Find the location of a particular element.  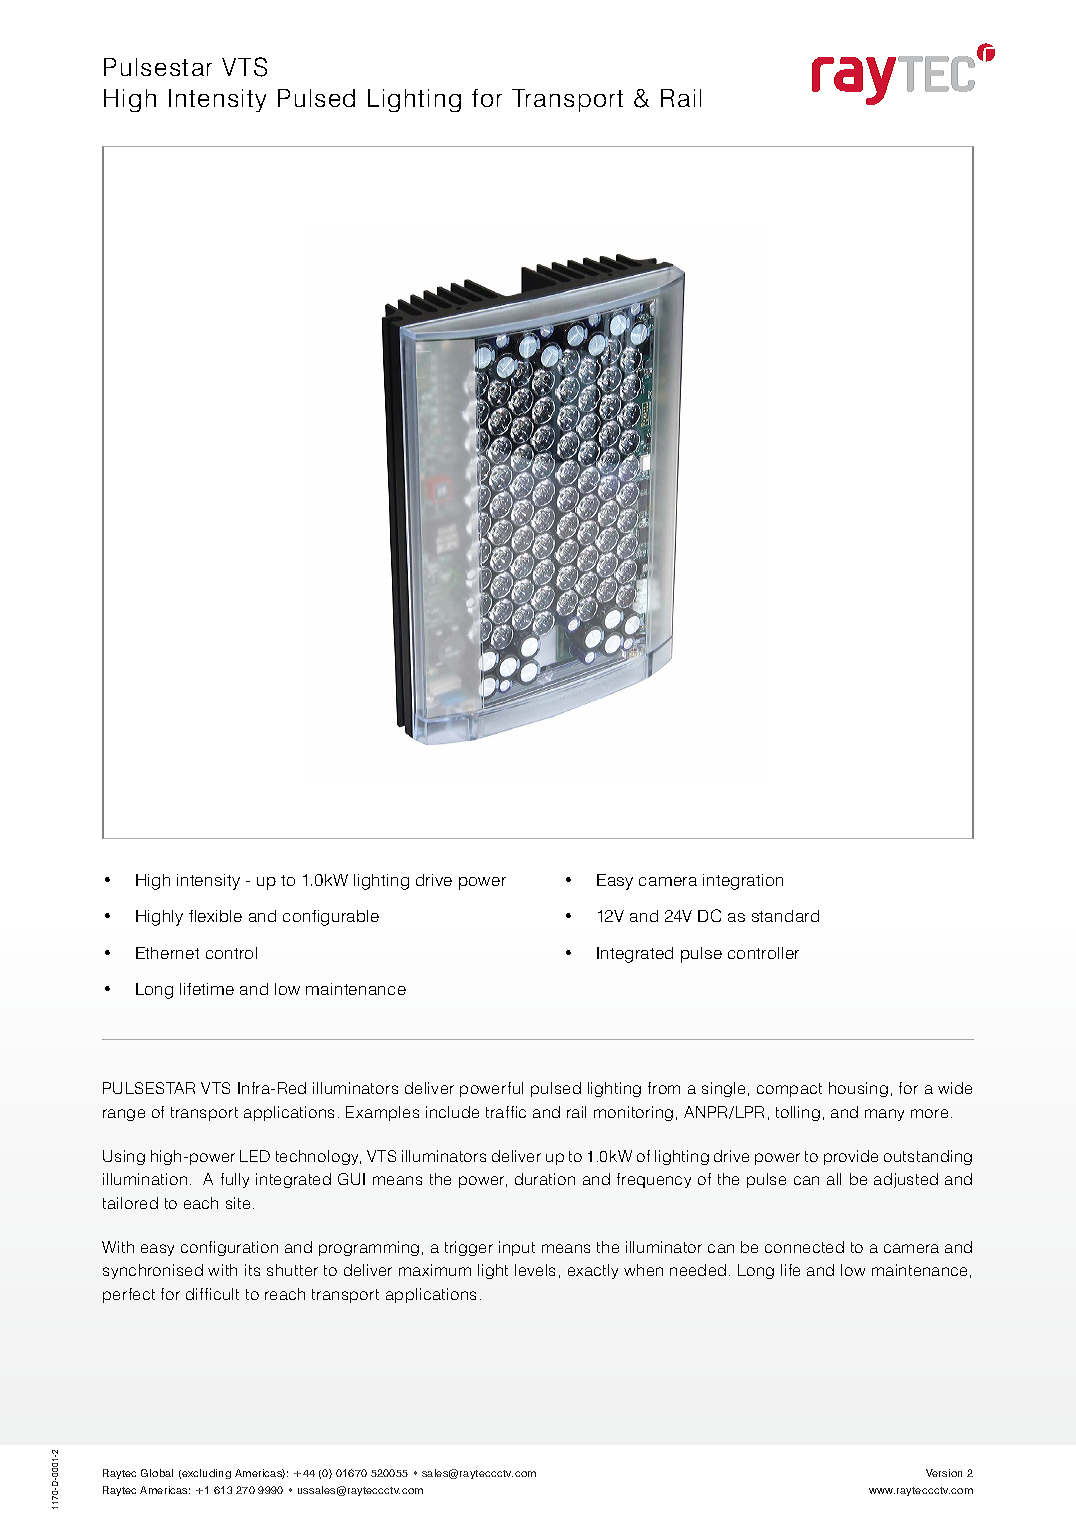

standard is located at coordinates (785, 916).
